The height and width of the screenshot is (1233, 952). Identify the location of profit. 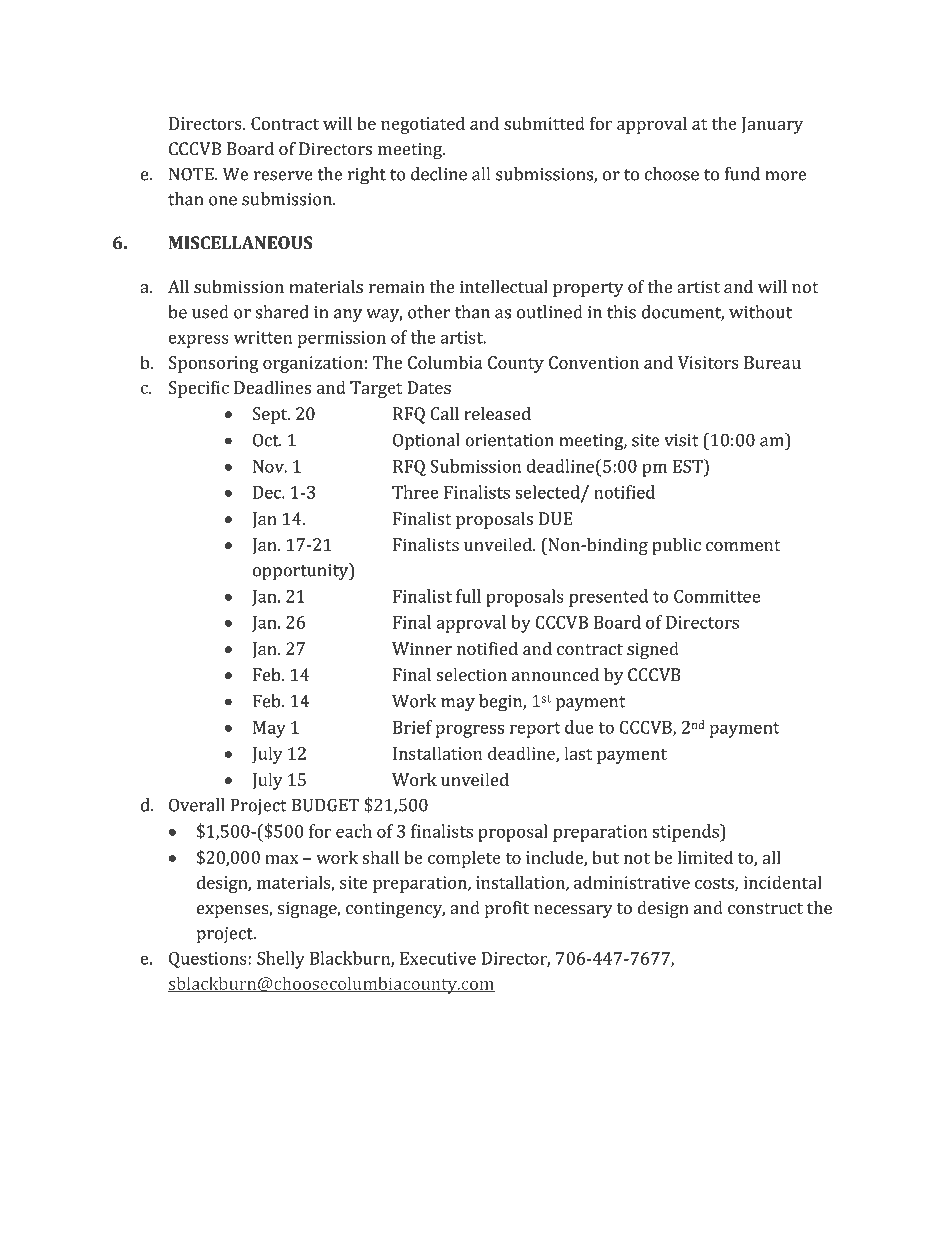
(507, 909).
